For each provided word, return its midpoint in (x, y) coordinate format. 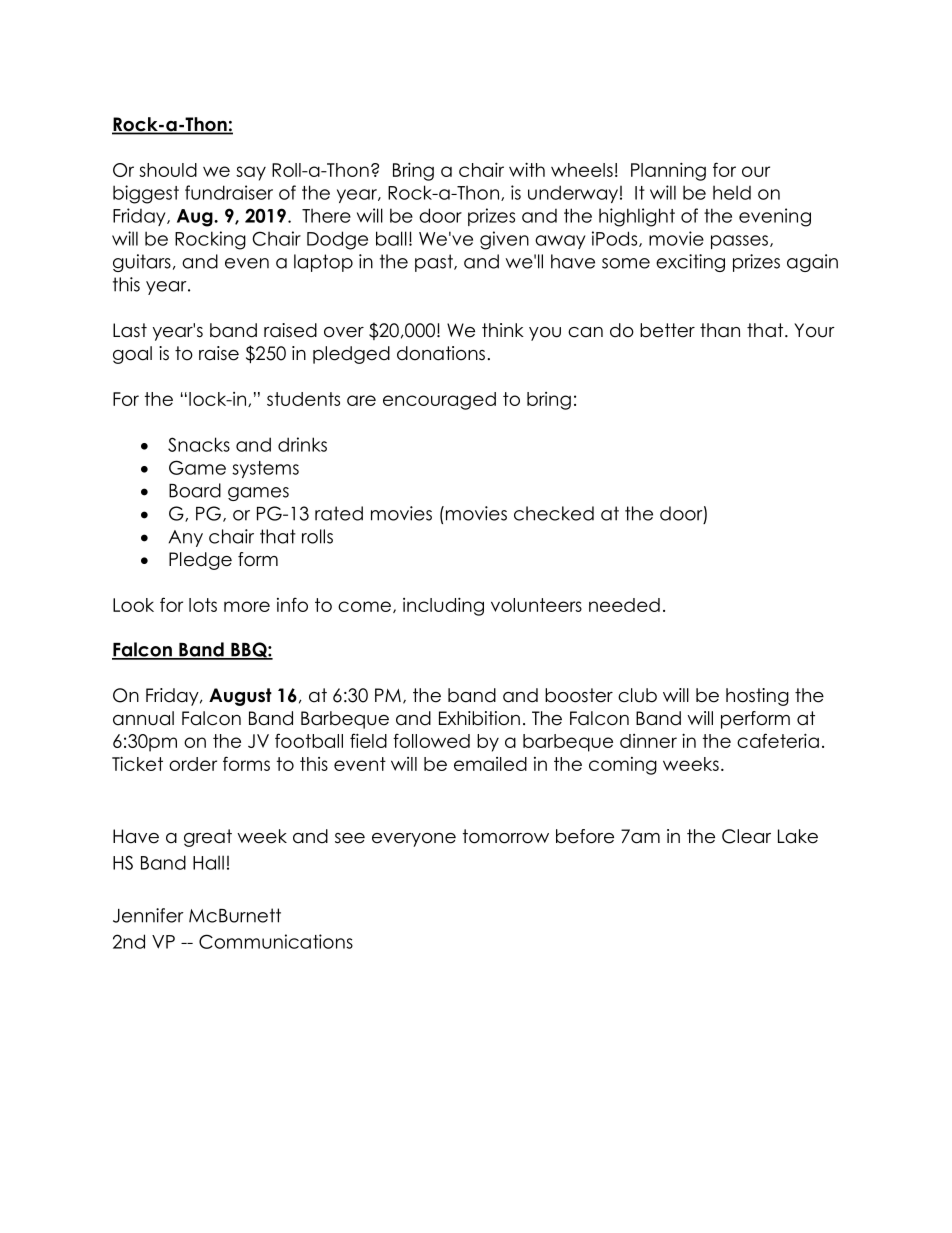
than (720, 330)
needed (624, 605)
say (251, 173)
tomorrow (506, 836)
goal (132, 355)
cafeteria (778, 740)
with (527, 169)
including (443, 606)
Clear (746, 836)
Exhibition (479, 718)
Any (185, 538)
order (193, 764)
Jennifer (148, 915)
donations (441, 353)
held (732, 192)
